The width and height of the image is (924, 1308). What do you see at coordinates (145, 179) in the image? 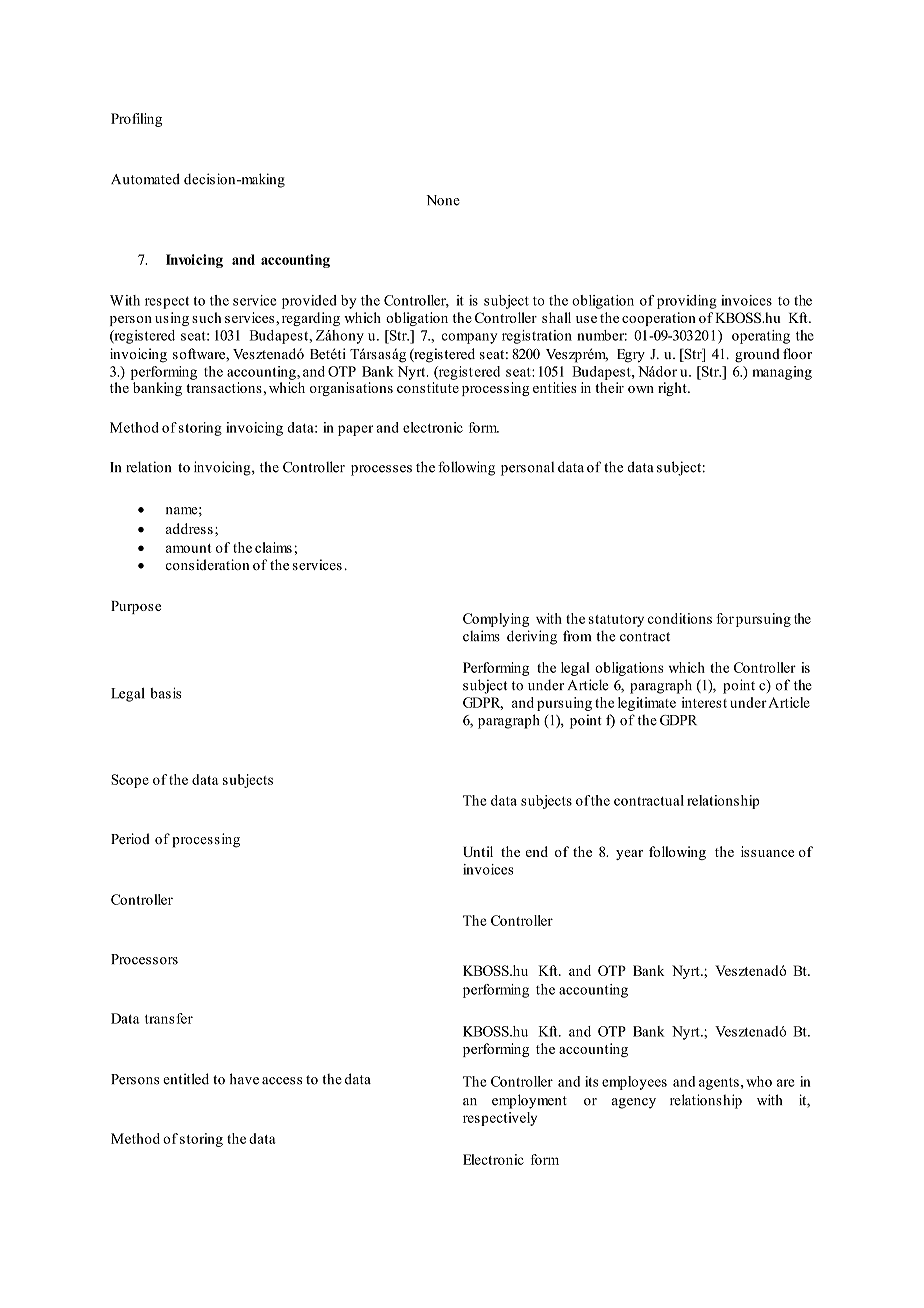
I see `Automated` at bounding box center [145, 179].
